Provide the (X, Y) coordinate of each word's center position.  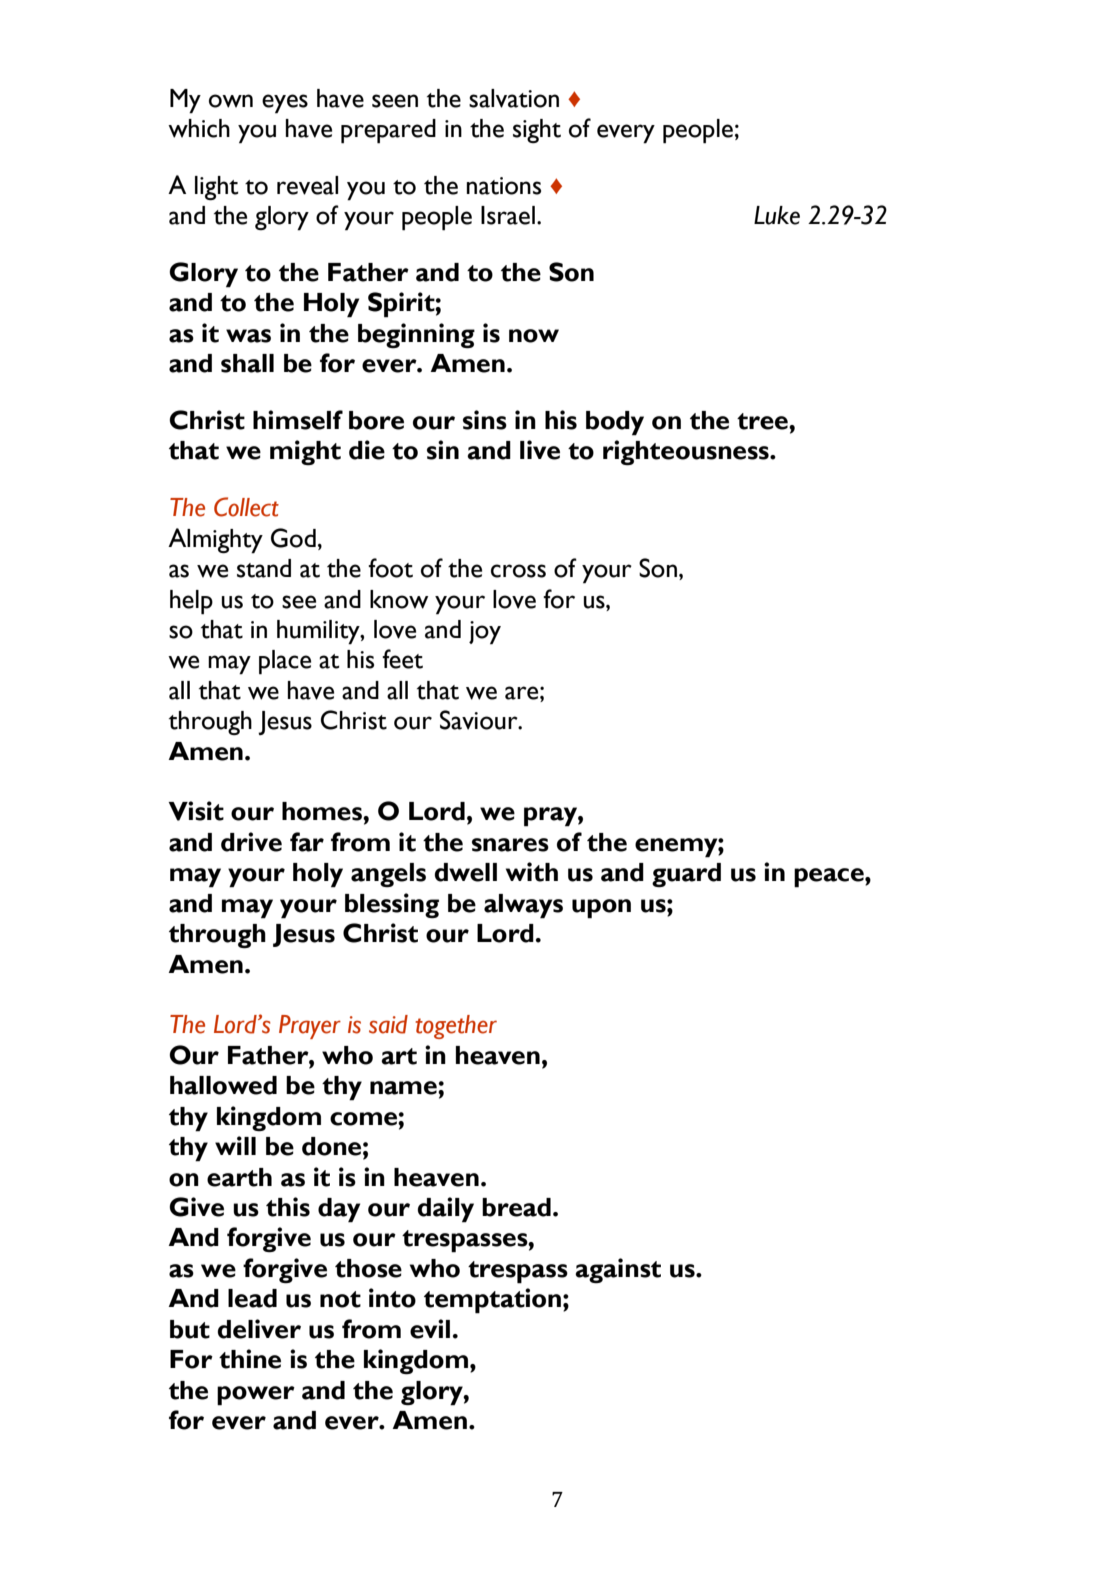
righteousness (687, 453)
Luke (777, 215)
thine (250, 1359)
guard (686, 875)
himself (298, 420)
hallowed (223, 1085)
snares (510, 845)
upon (601, 909)
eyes (285, 104)
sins (485, 420)
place (285, 662)
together (456, 1027)
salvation (514, 98)
